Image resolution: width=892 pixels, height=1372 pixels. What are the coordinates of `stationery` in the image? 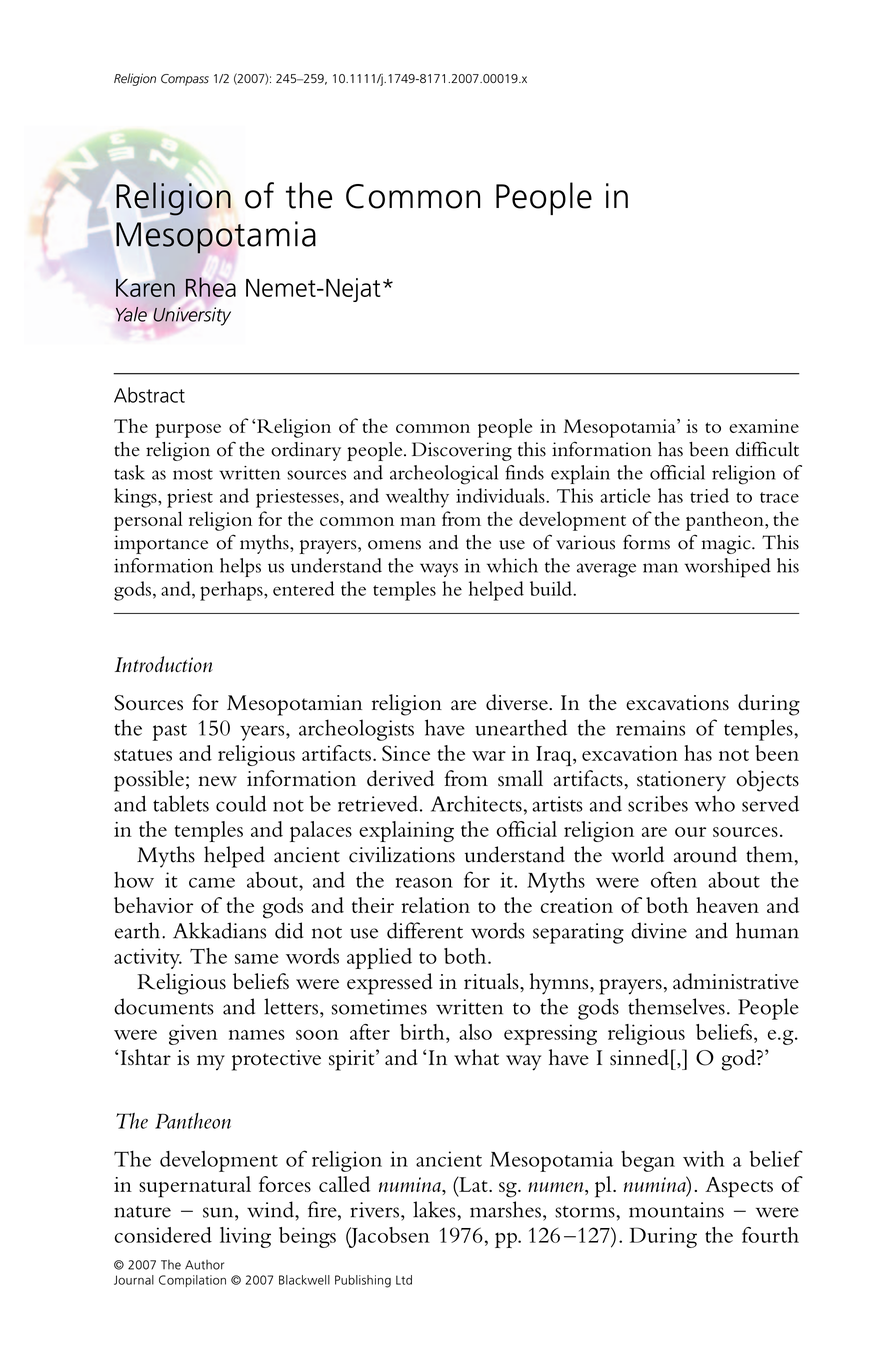 It's located at (681, 781).
